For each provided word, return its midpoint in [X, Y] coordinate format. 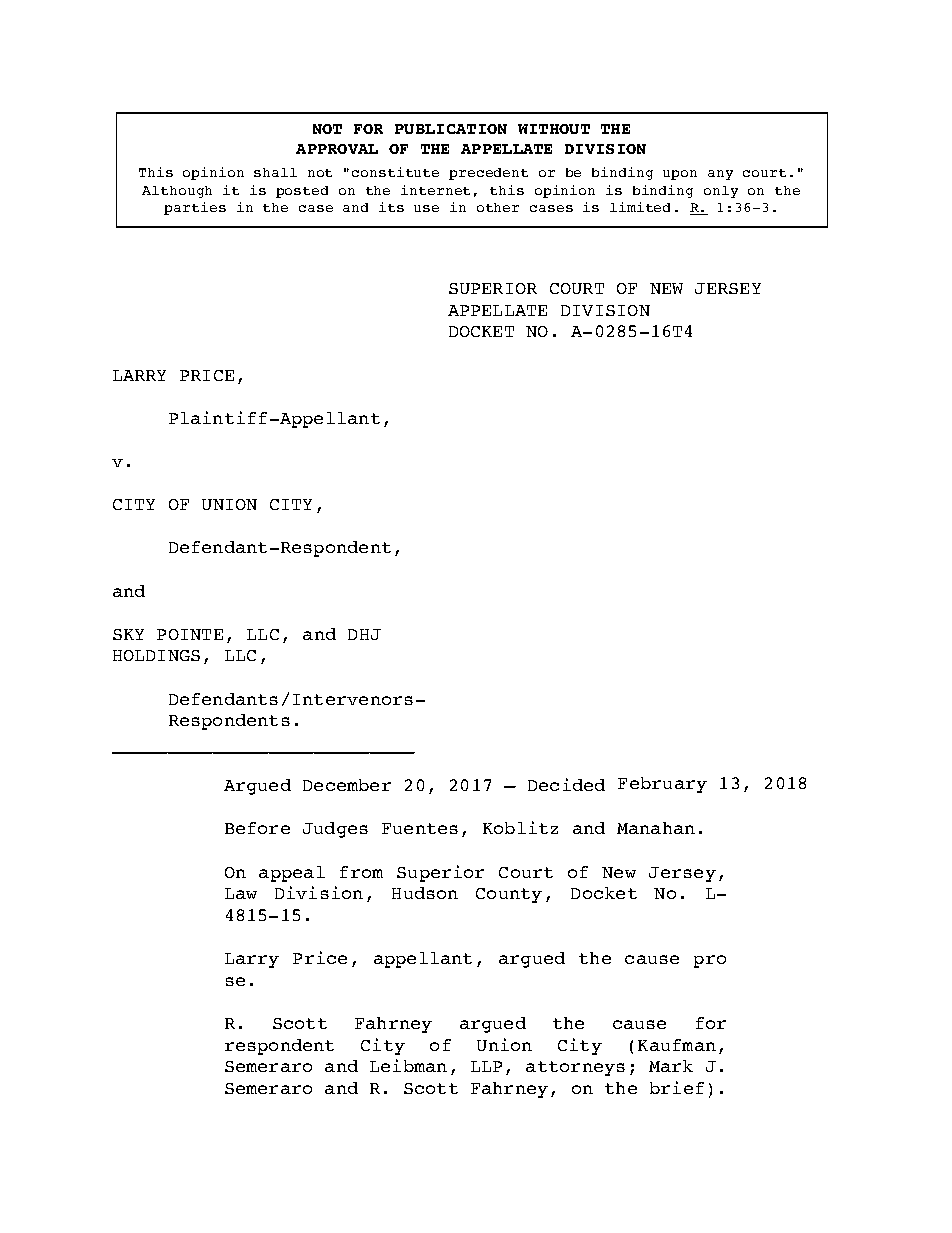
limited [640, 207]
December [347, 785]
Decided [566, 784]
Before [257, 828]
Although [177, 192]
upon [680, 175]
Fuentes [420, 828]
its [391, 207]
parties [195, 208]
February [662, 785]
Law [241, 893]
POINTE [190, 634]
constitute [395, 172]
